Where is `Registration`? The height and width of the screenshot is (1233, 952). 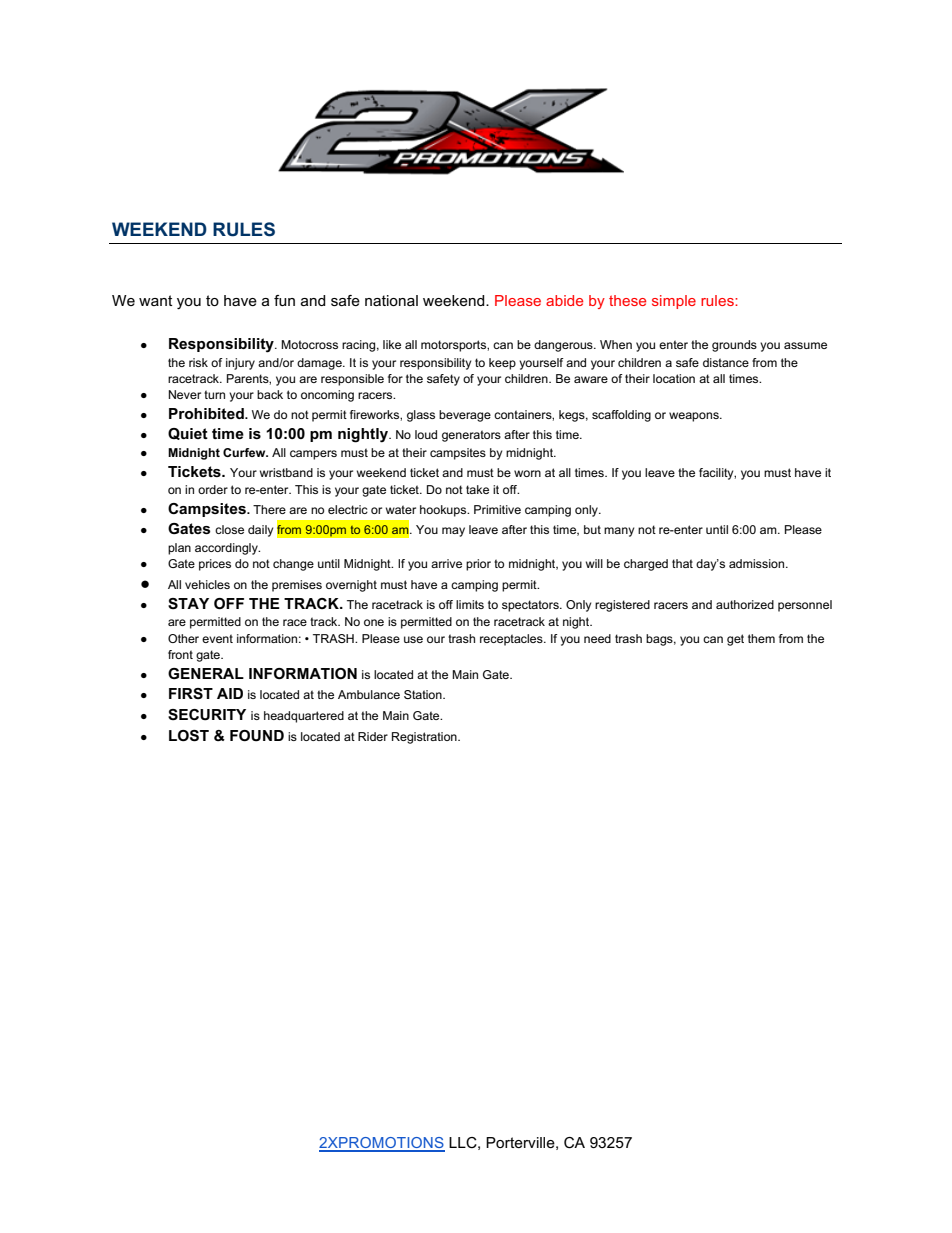
Registration is located at coordinates (425, 738).
